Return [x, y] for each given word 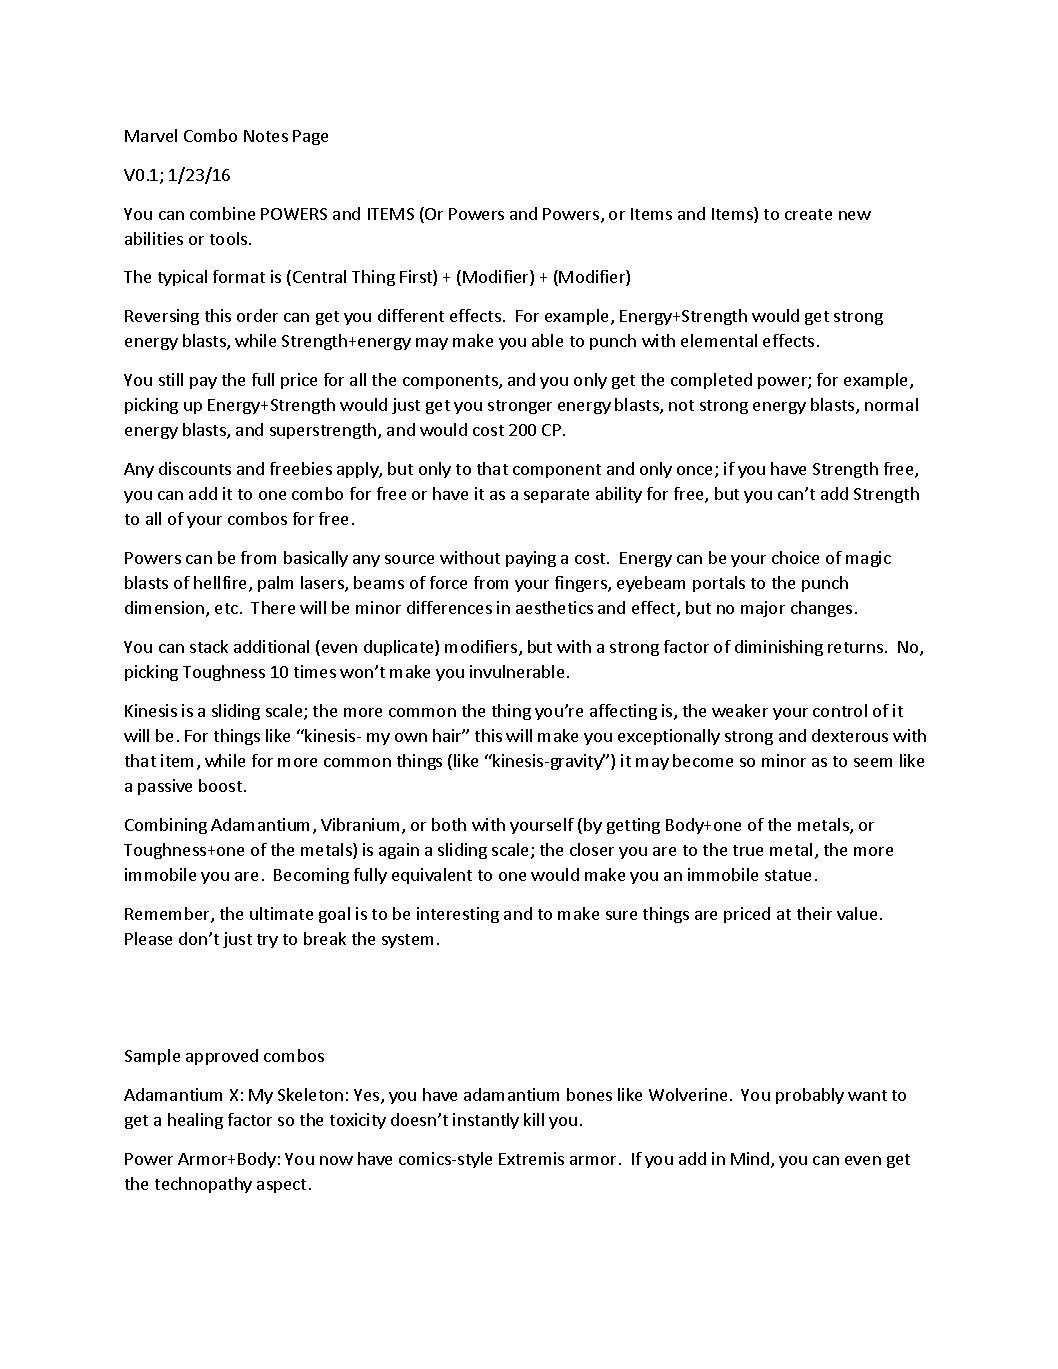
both [449, 824]
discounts [195, 468]
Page [310, 137]
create [808, 214]
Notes [266, 136]
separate [556, 496]
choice [795, 557]
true [748, 850]
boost [222, 785]
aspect [281, 1186]
